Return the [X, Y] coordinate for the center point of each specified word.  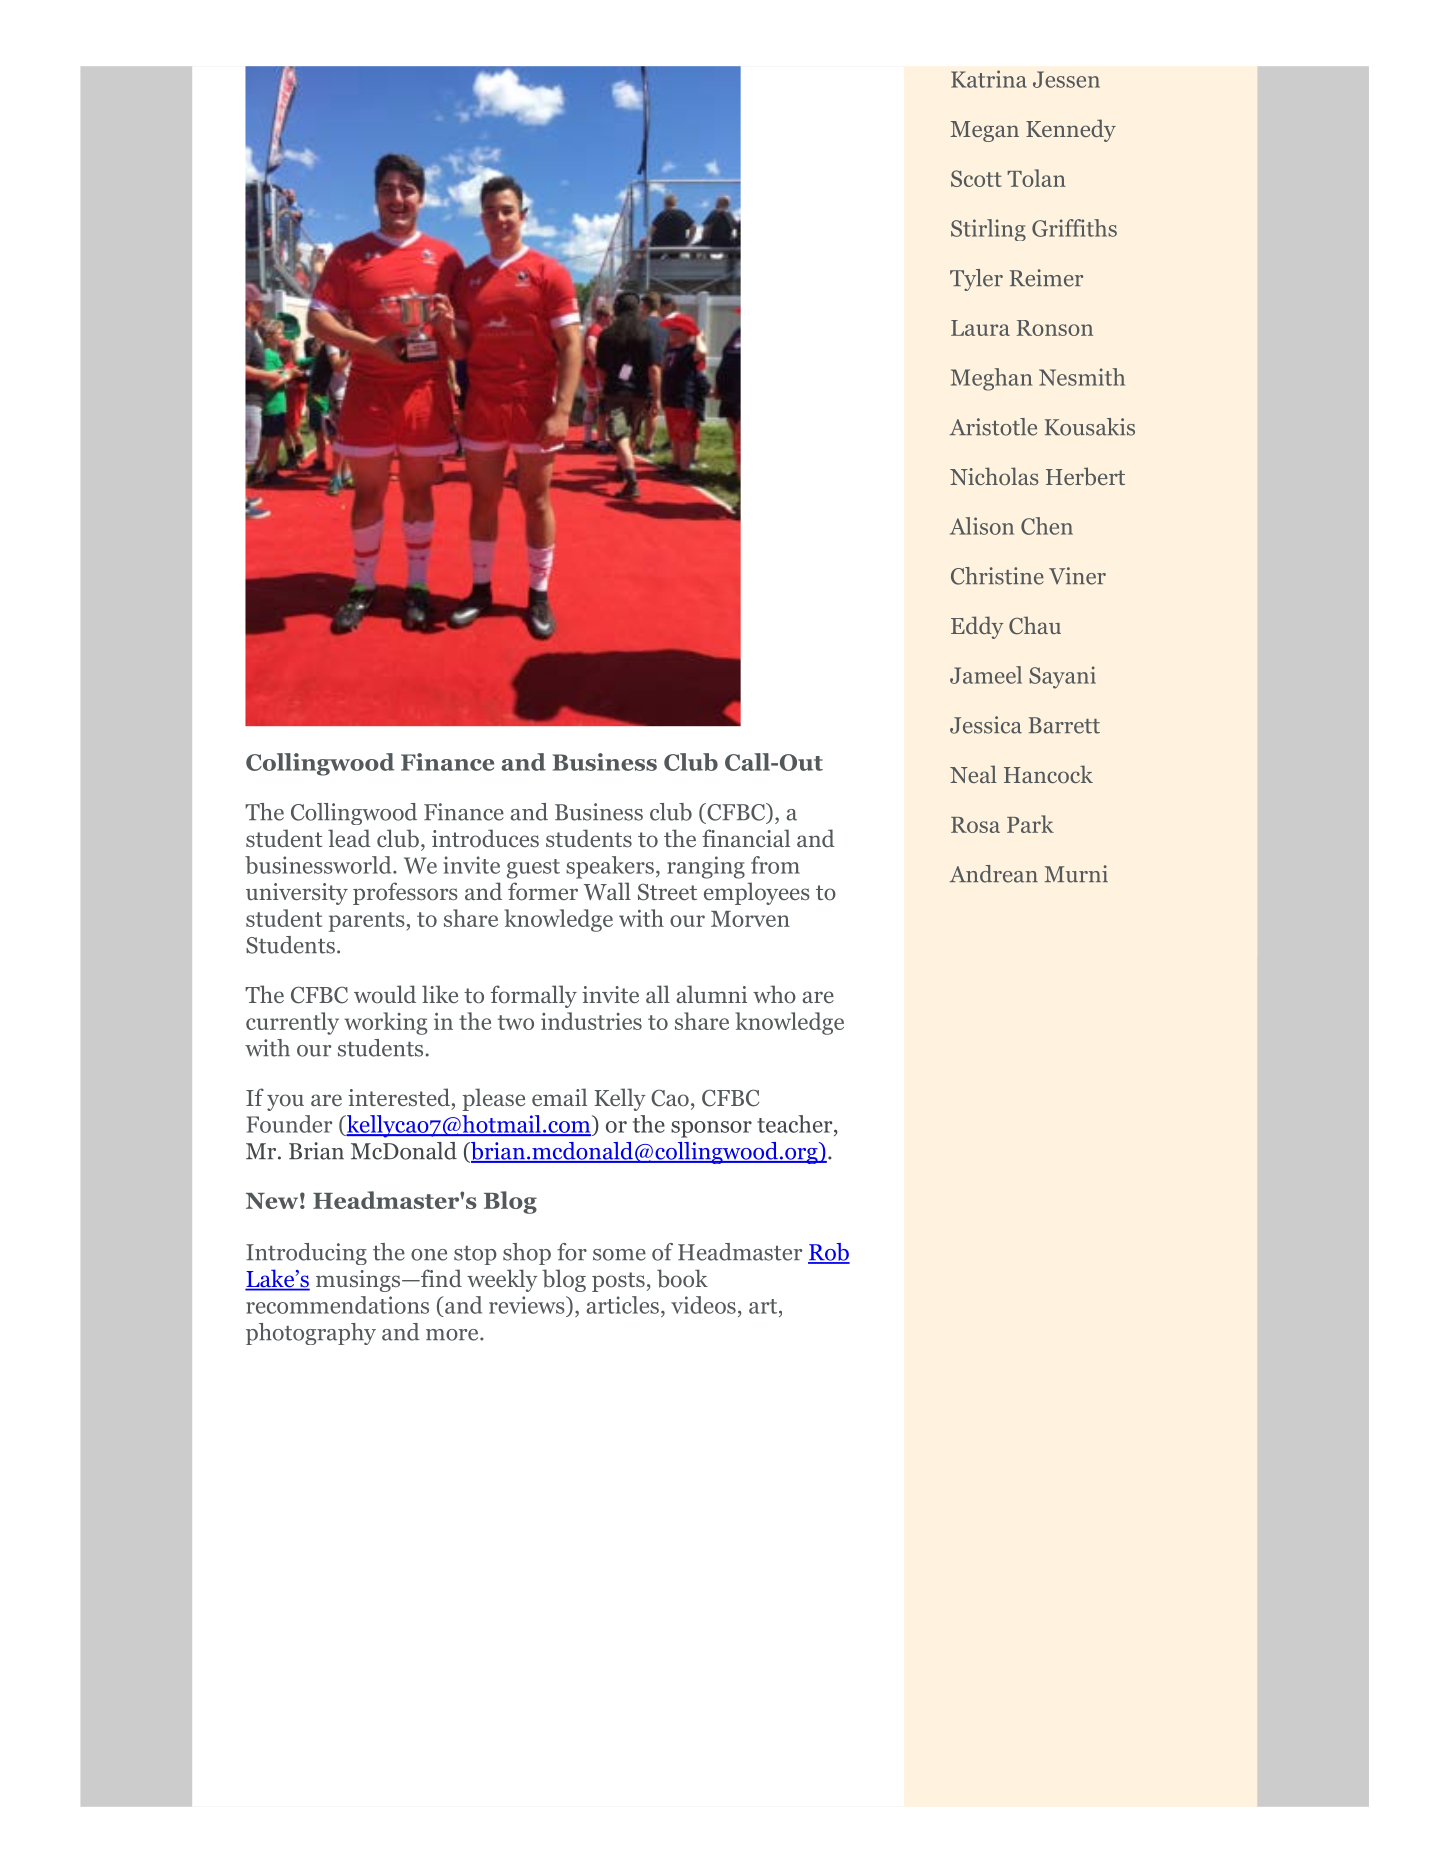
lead [349, 838]
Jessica [986, 725]
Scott [976, 178]
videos [703, 1305]
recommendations [337, 1305]
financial [746, 838]
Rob [829, 1253]
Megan [984, 131]
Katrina [989, 79]
